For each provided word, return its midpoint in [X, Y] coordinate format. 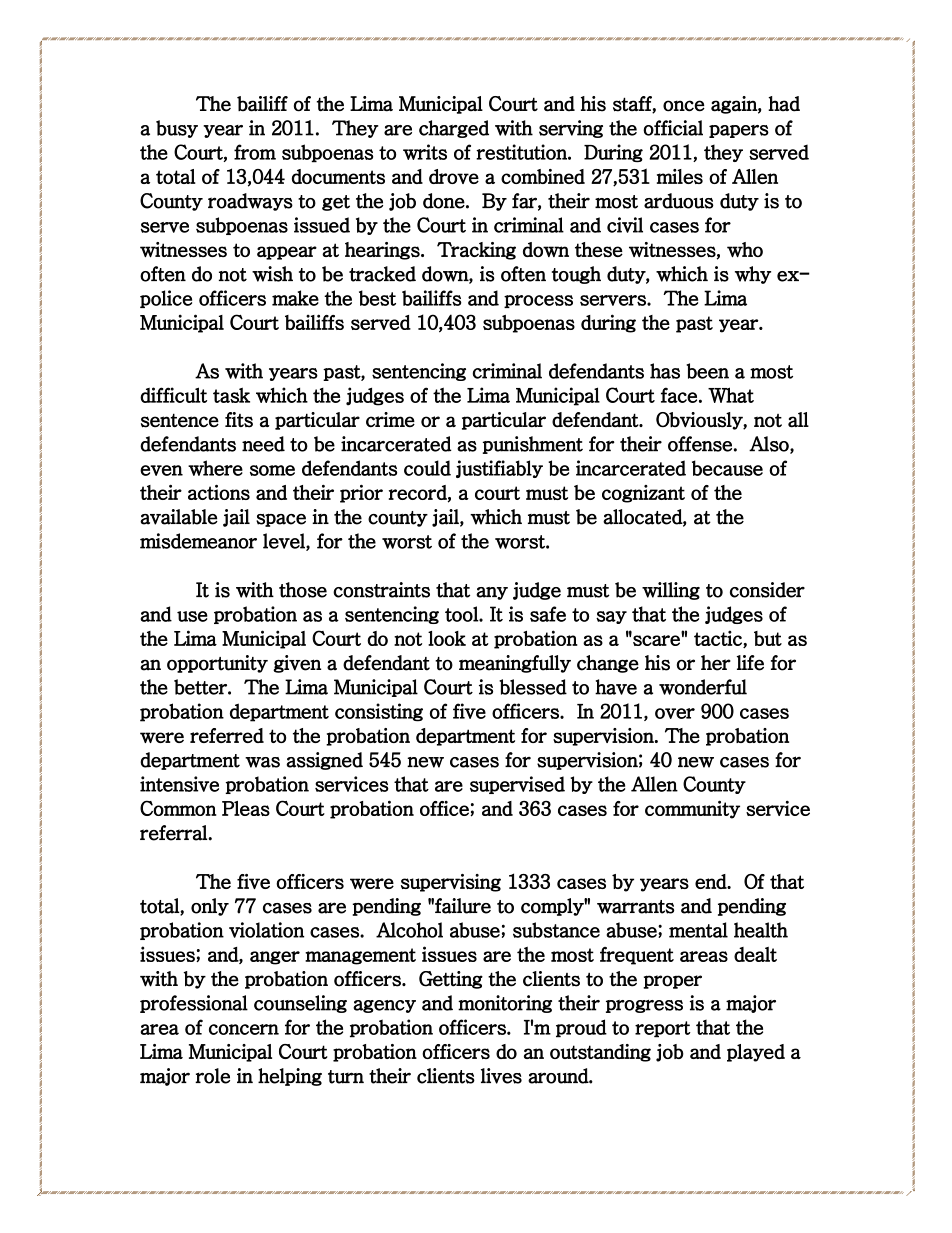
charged [454, 129]
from [255, 152]
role [212, 1076]
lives [501, 1076]
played [756, 1053]
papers [739, 131]
